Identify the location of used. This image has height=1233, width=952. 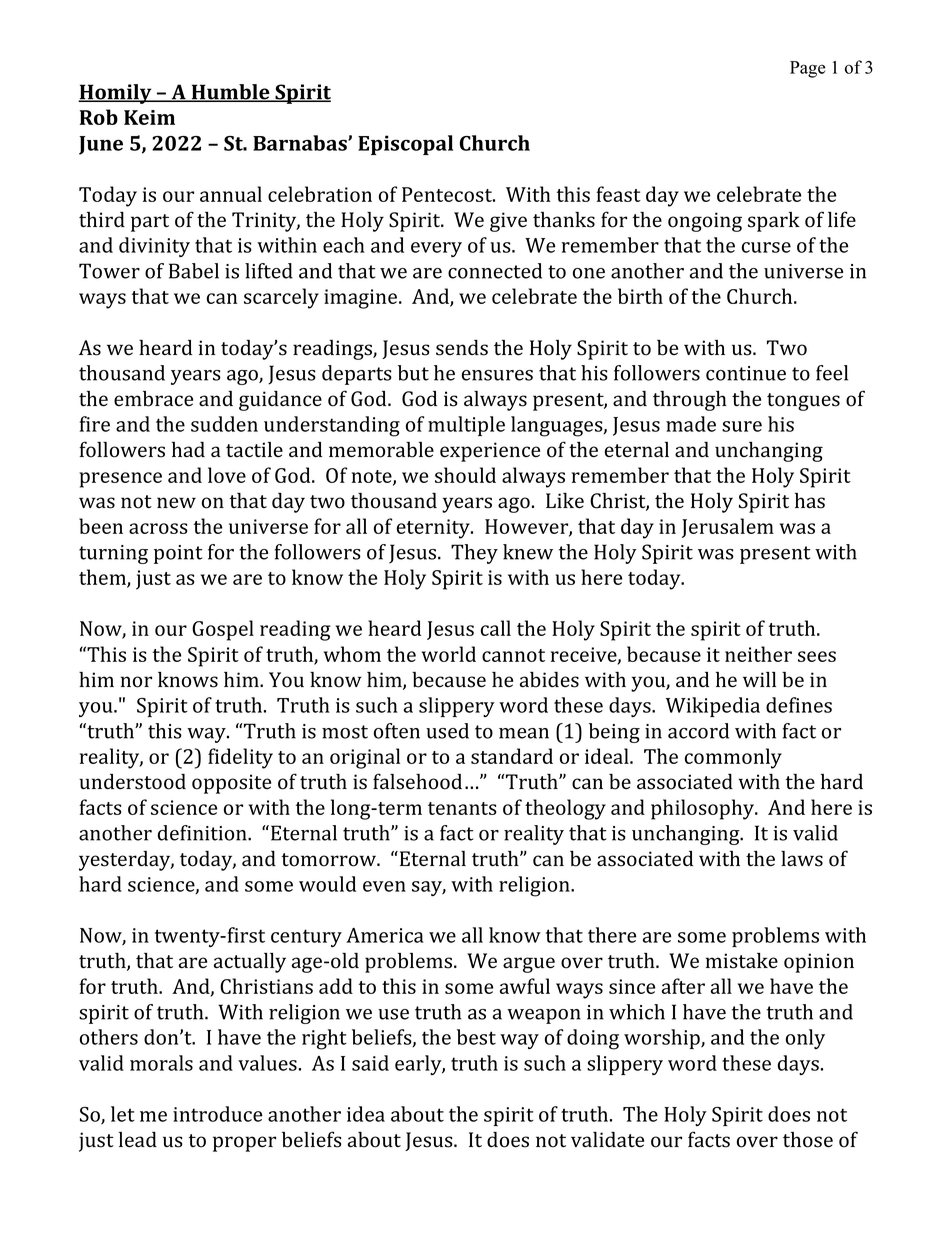
(447, 731).
